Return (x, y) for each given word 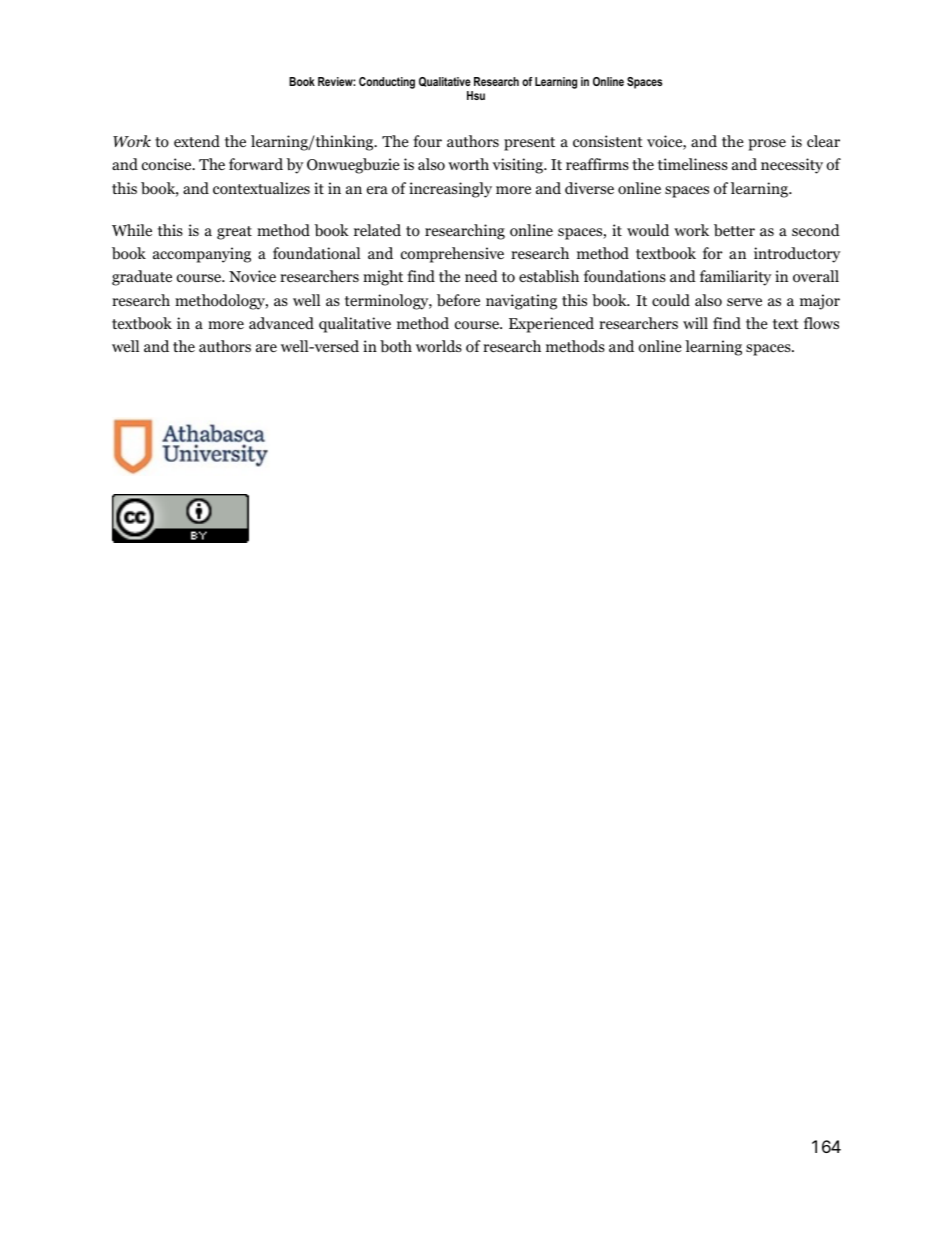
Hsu (476, 95)
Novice (252, 276)
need (481, 276)
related (377, 230)
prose (767, 145)
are (266, 348)
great (234, 233)
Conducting (387, 83)
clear (823, 141)
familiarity (735, 278)
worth (468, 164)
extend (197, 141)
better (734, 230)
